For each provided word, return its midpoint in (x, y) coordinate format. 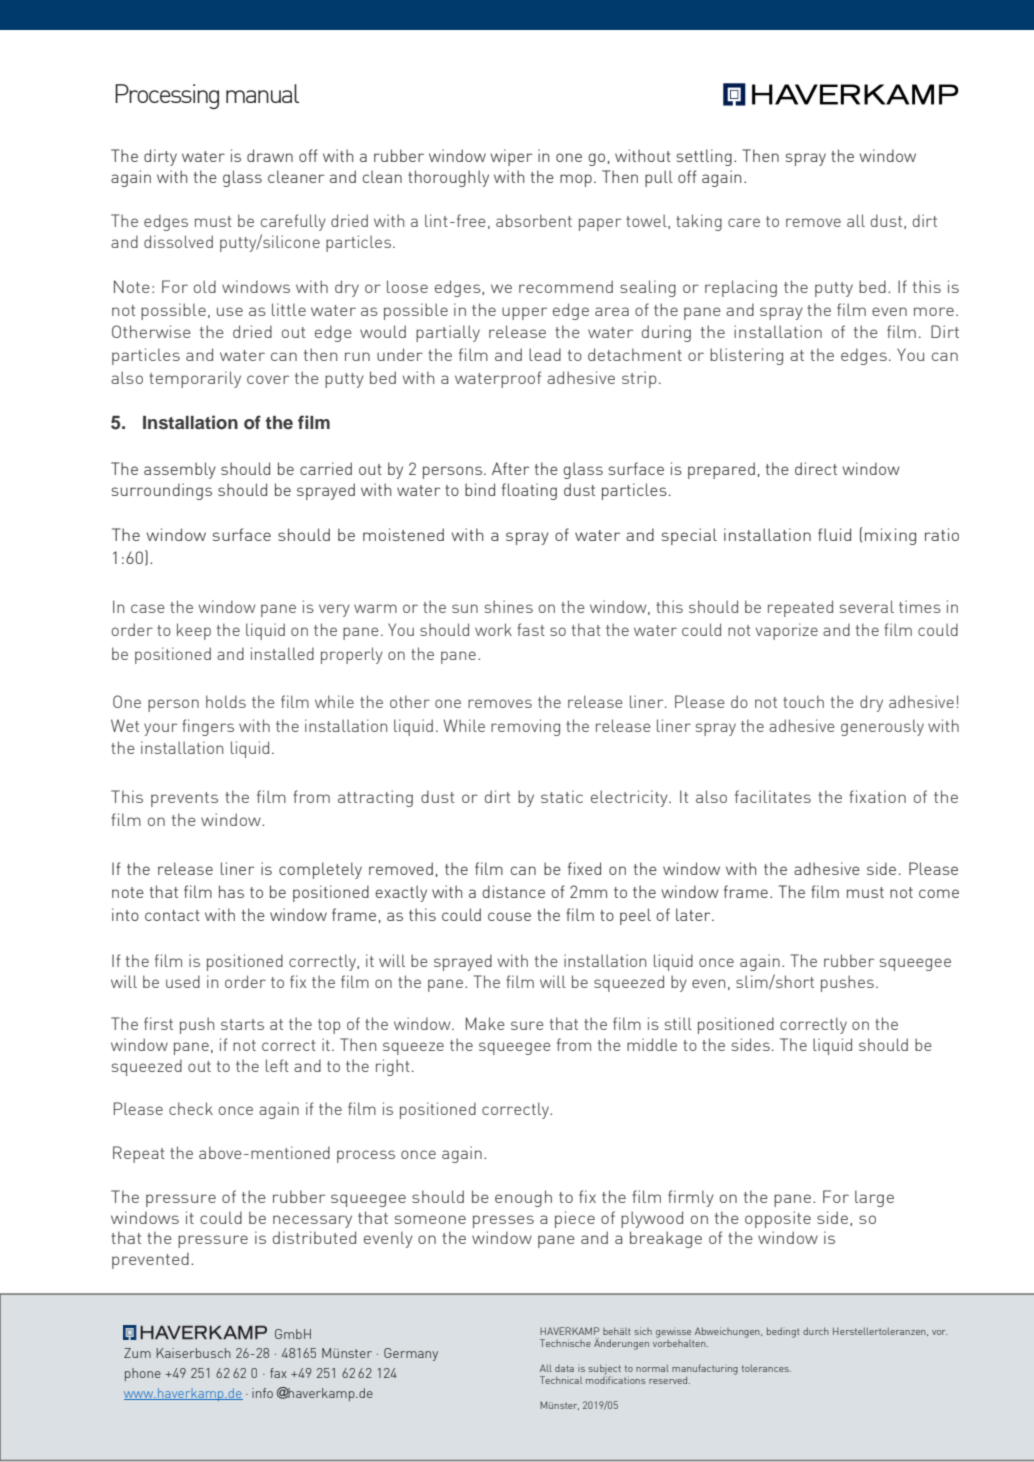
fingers (208, 727)
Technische (565, 1343)
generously (882, 727)
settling (704, 157)
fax (278, 1373)
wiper (511, 157)
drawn (270, 155)
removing (525, 727)
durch (816, 1331)
